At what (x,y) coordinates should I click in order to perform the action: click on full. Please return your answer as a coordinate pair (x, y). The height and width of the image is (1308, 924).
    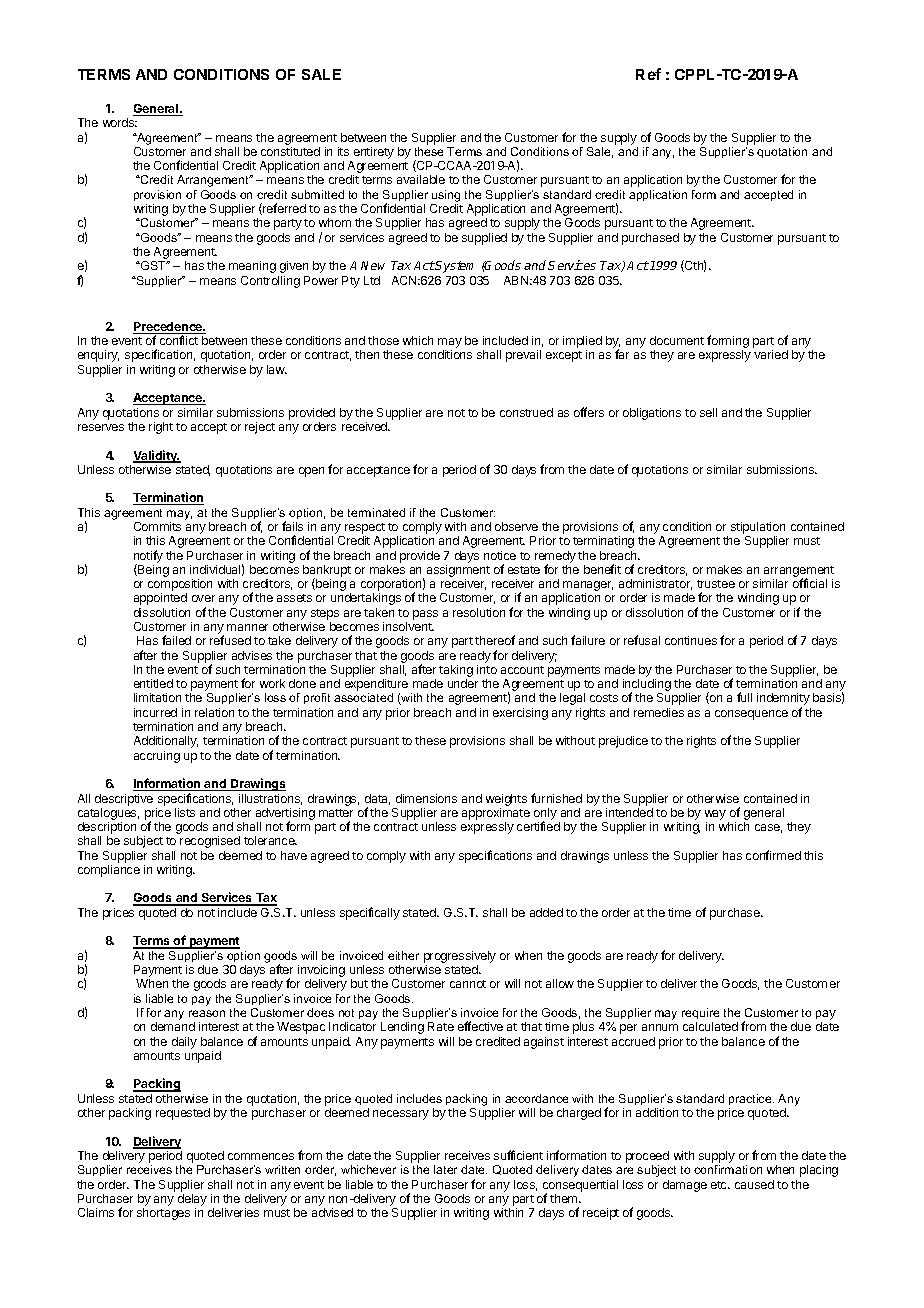
    Looking at the image, I should click on (744, 697).
